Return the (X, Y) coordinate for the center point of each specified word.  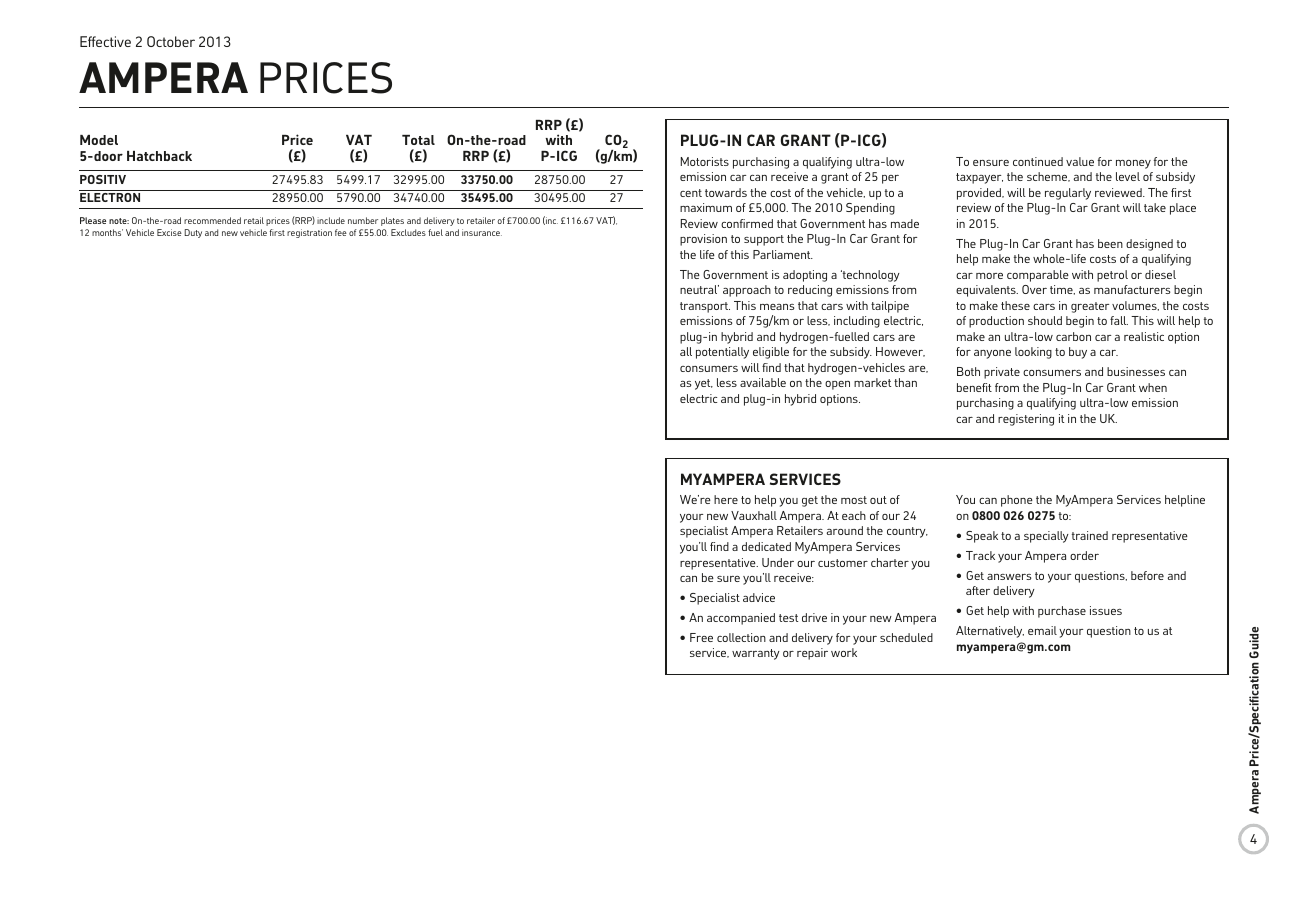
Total (418, 140)
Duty (193, 233)
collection (741, 637)
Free (701, 637)
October (171, 41)
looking (1033, 353)
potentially (722, 353)
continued (1038, 161)
